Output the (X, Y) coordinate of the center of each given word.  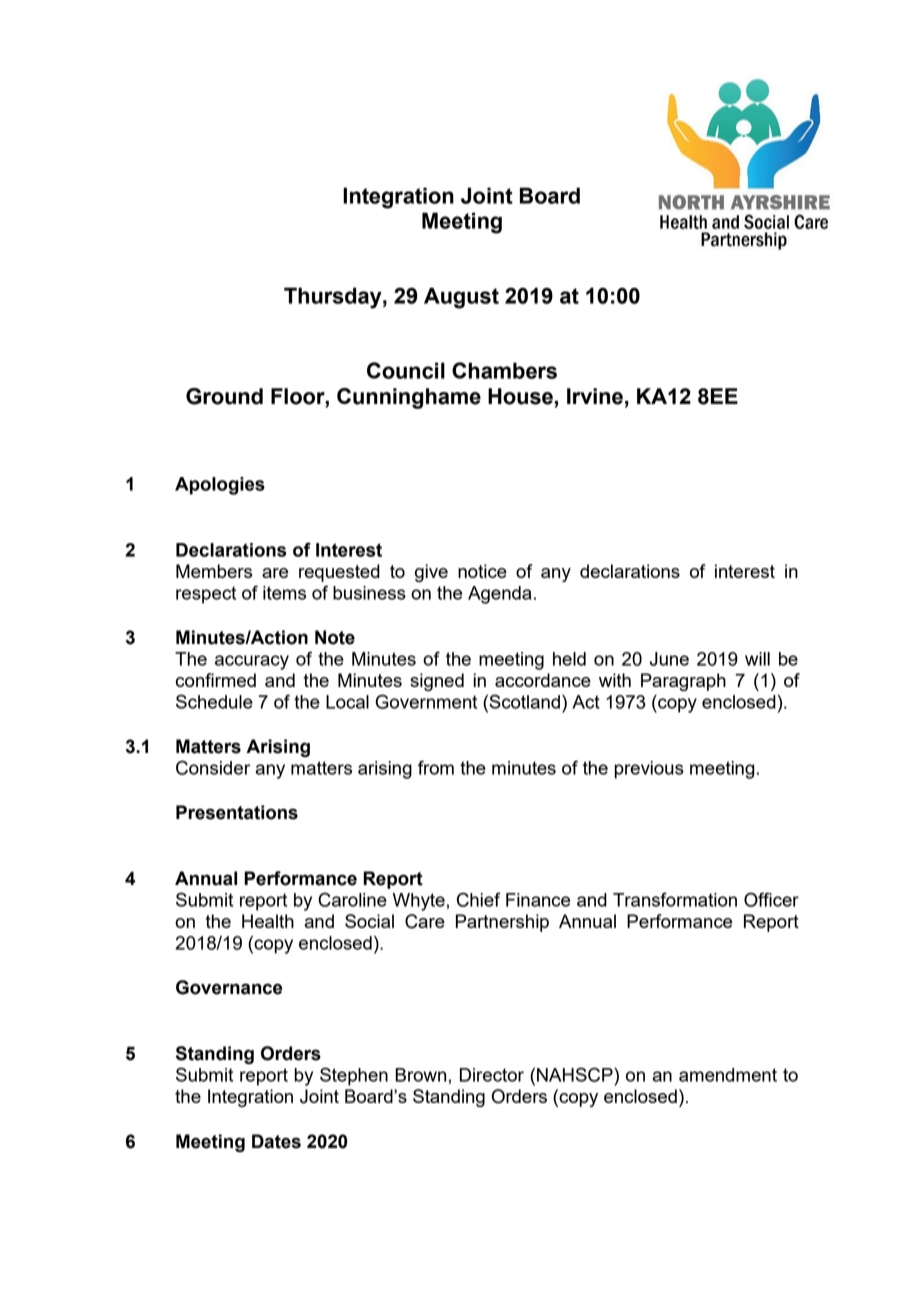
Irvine (595, 396)
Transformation (675, 899)
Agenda (499, 595)
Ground (224, 396)
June (669, 659)
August (461, 298)
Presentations (237, 812)
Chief (478, 899)
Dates (276, 1141)
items (284, 593)
